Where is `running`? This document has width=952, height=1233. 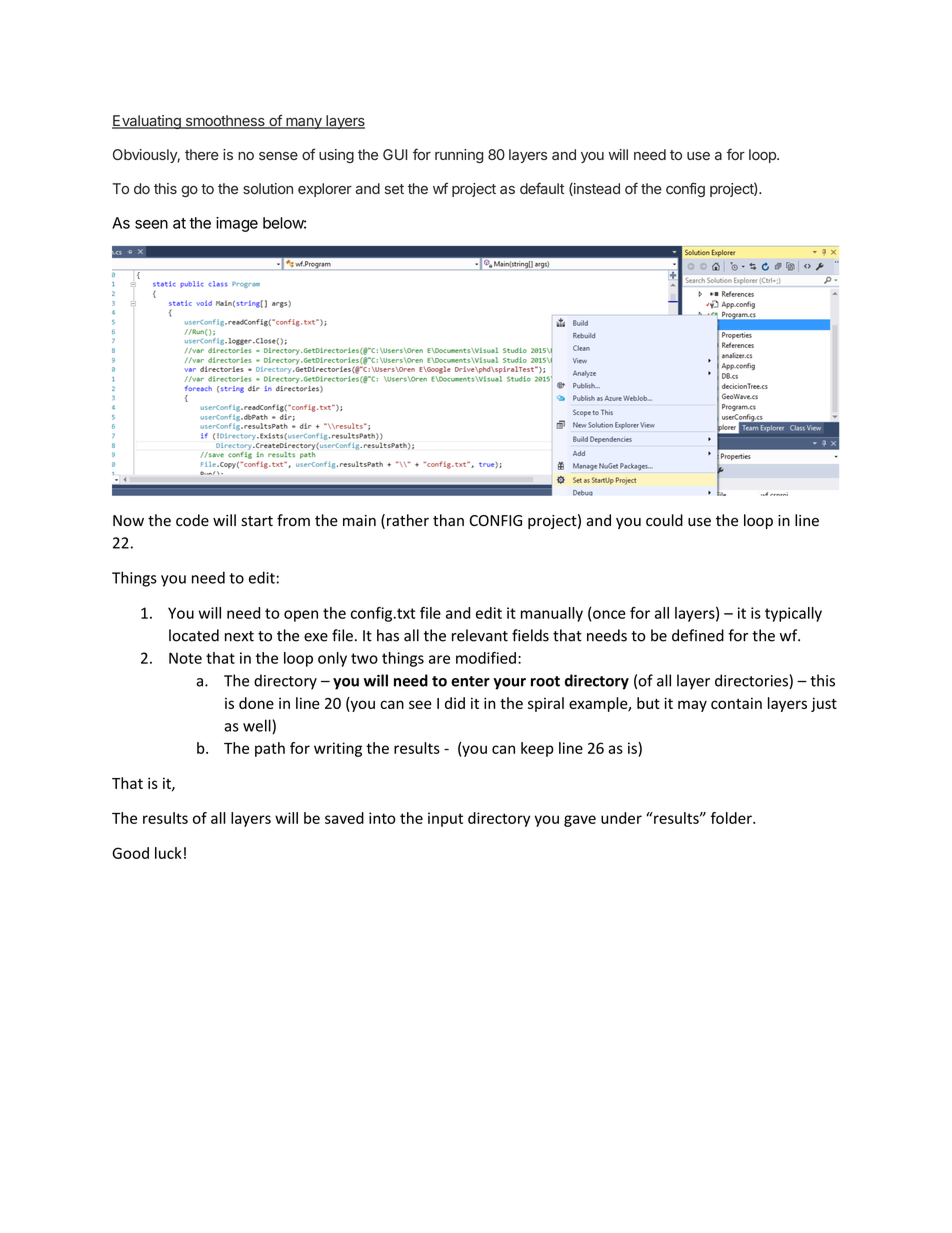
running is located at coordinates (459, 156).
